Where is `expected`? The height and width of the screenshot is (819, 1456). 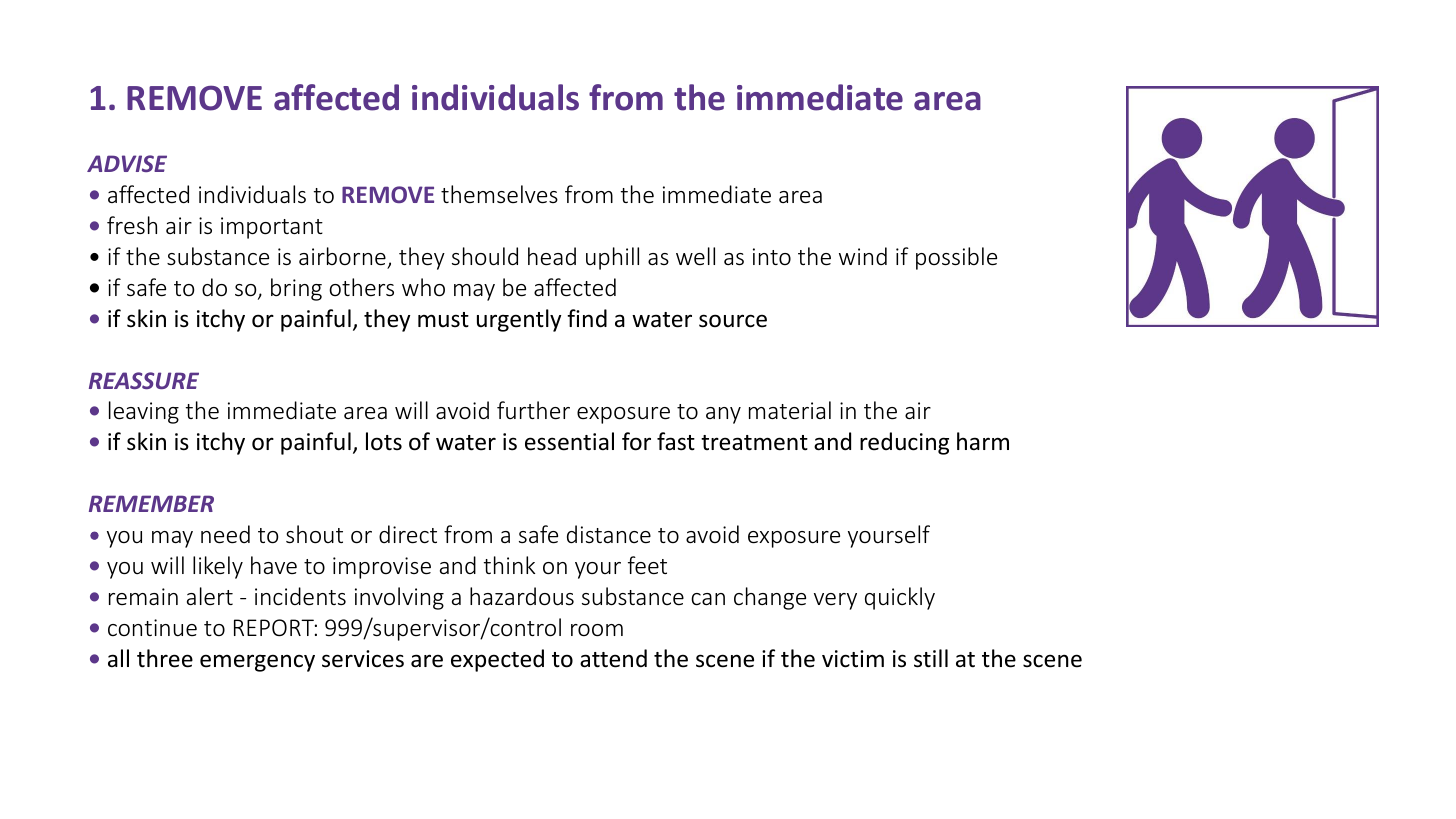 expected is located at coordinates (497, 660).
